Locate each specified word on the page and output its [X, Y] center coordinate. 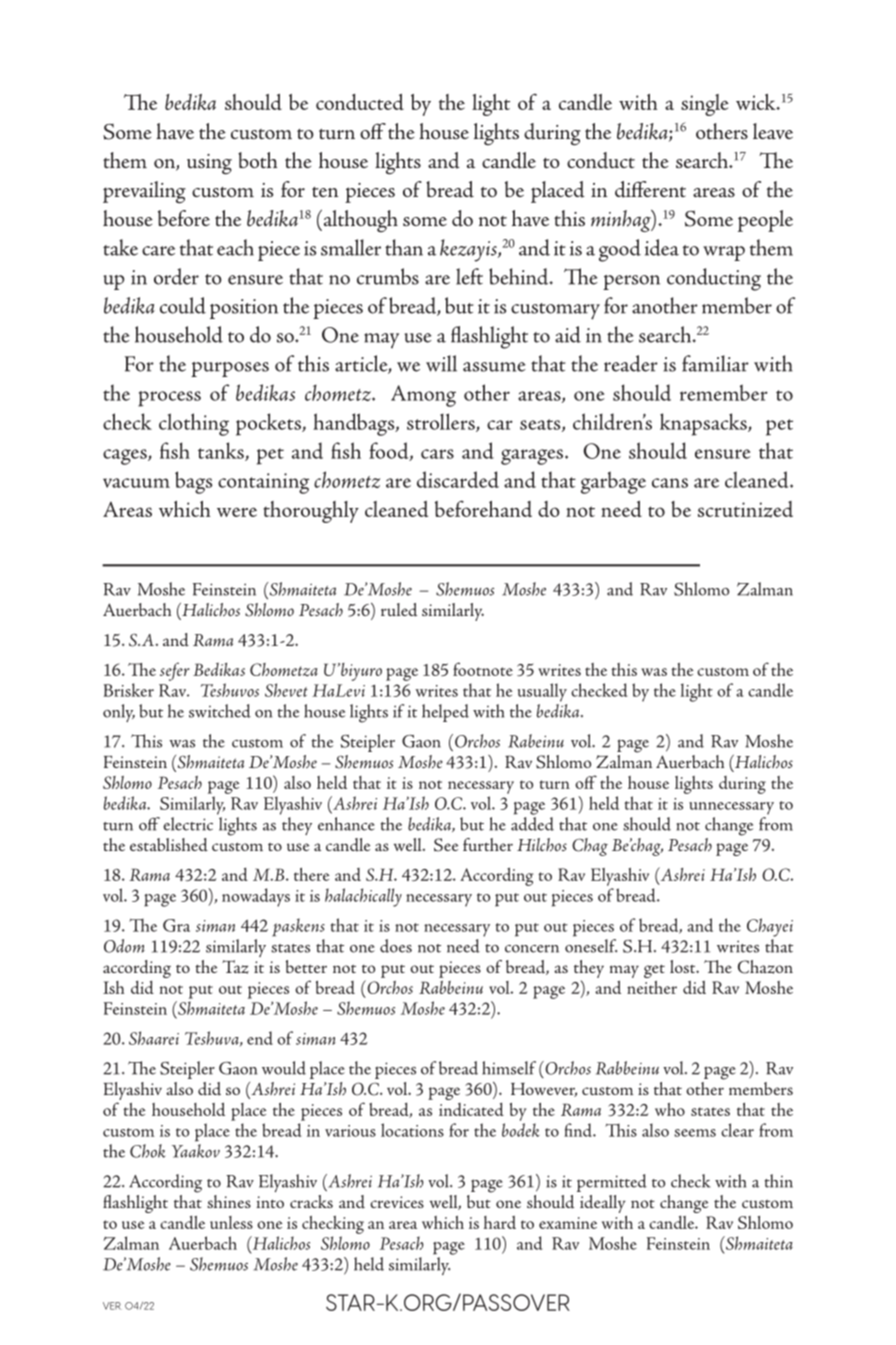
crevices [397, 1202]
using [209, 164]
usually [542, 692]
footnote [483, 669]
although [359, 220]
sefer [175, 671]
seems [695, 1133]
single [705, 105]
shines [229, 1201]
